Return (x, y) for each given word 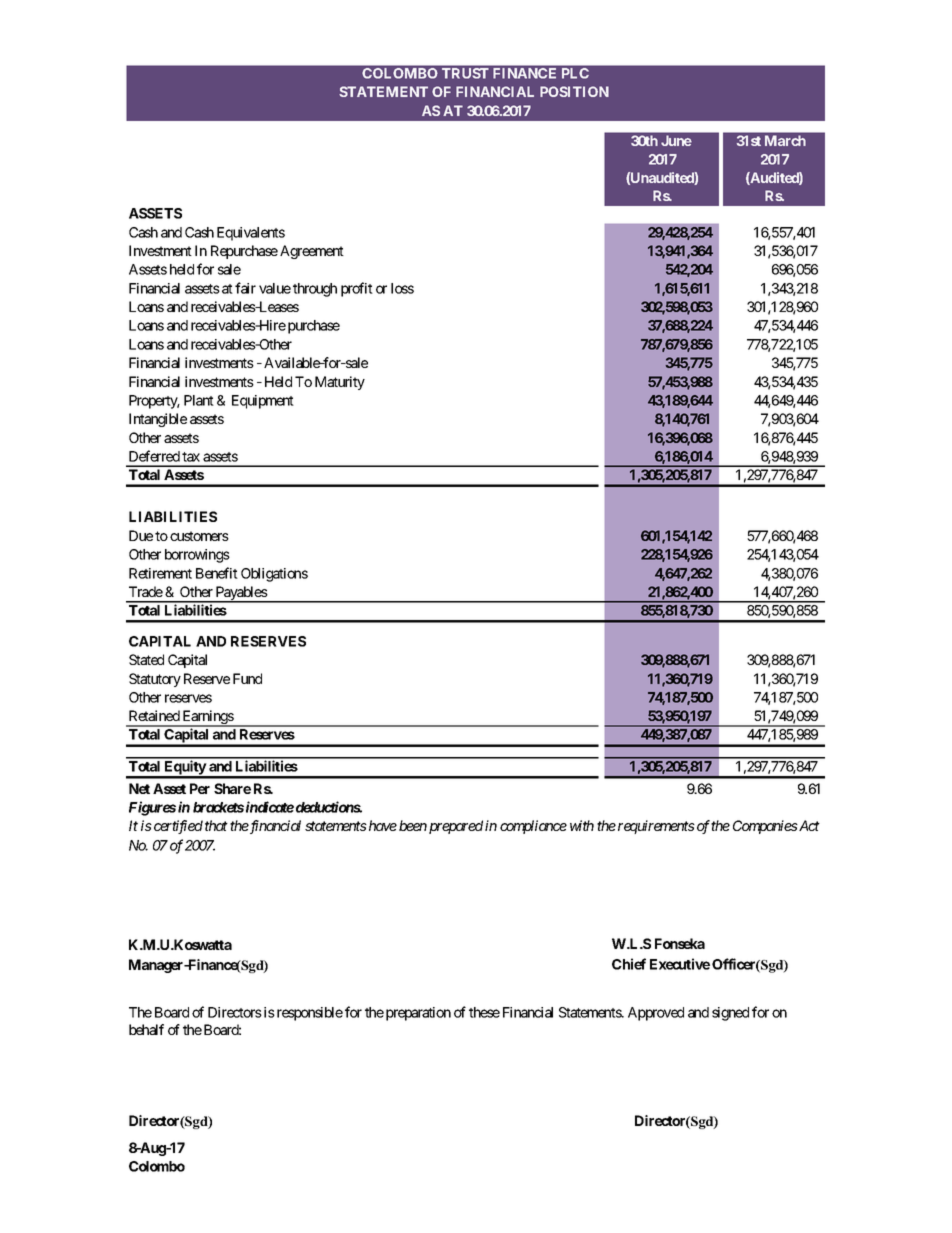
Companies (765, 827)
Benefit (217, 573)
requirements (656, 827)
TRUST (465, 73)
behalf (146, 1029)
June (676, 140)
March (785, 140)
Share (232, 788)
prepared (456, 827)
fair (245, 288)
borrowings (197, 556)
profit (357, 289)
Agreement (312, 252)
